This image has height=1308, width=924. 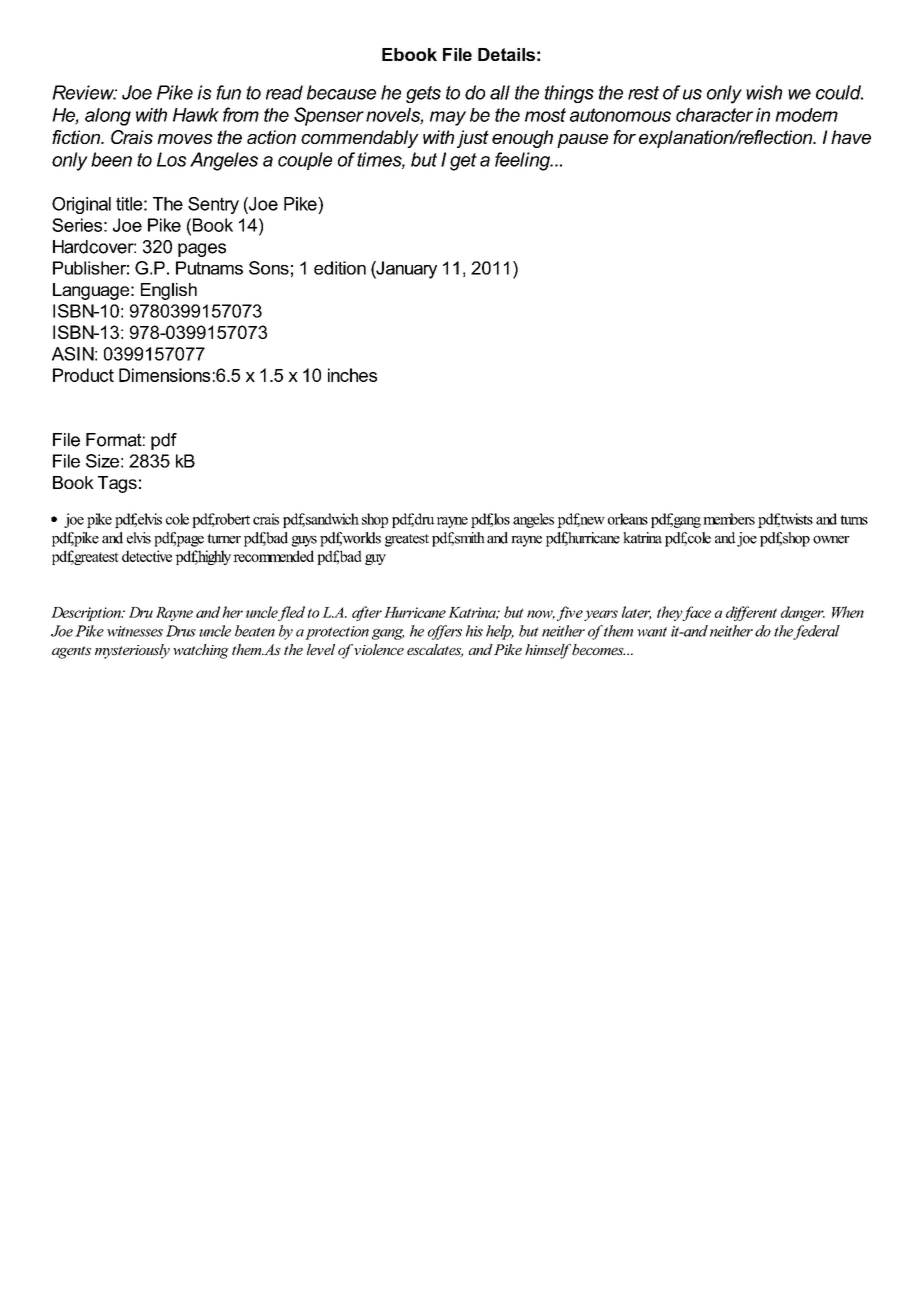 What do you see at coordinates (340, 268) in the image?
I see `edition` at bounding box center [340, 268].
